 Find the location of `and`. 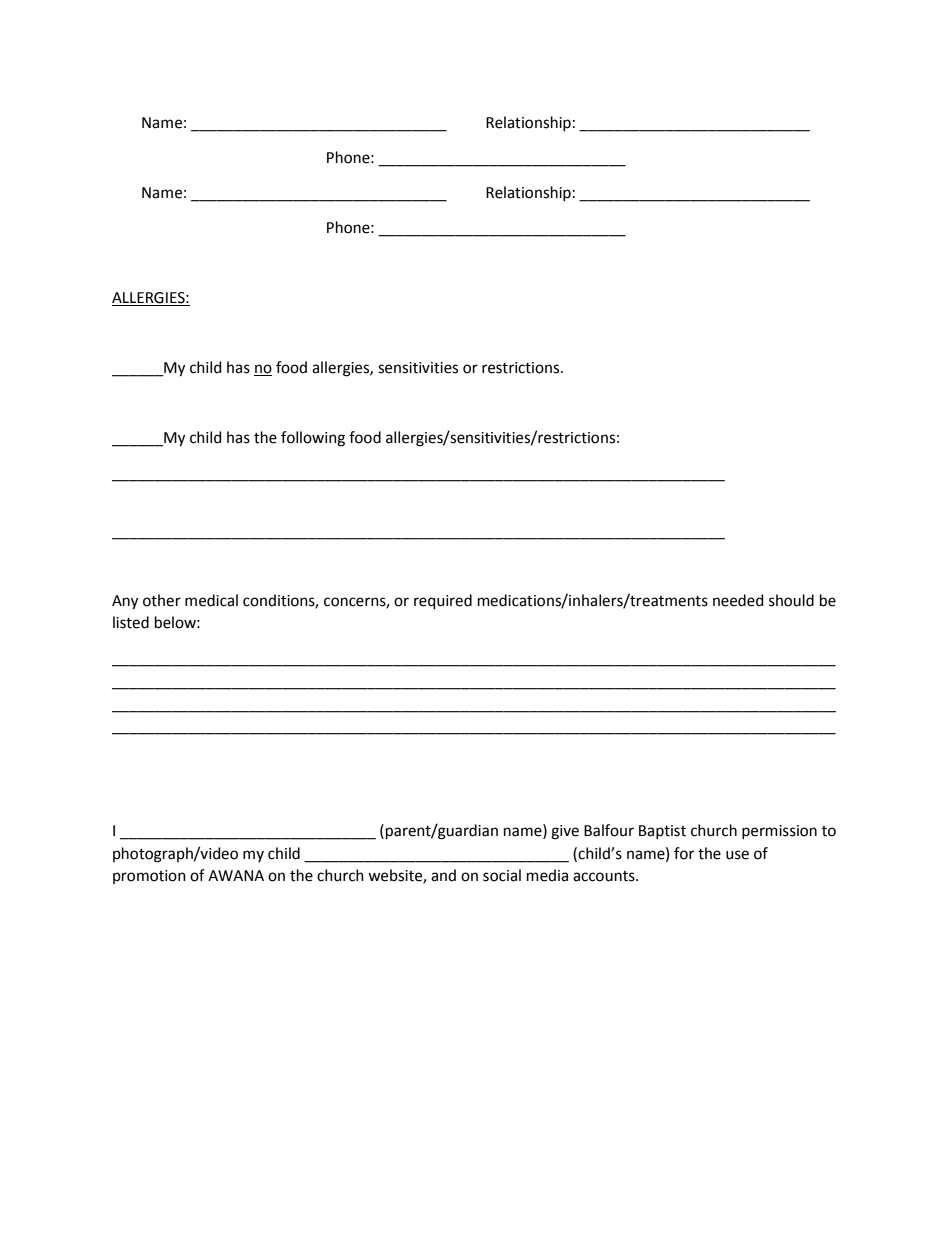

and is located at coordinates (443, 875).
